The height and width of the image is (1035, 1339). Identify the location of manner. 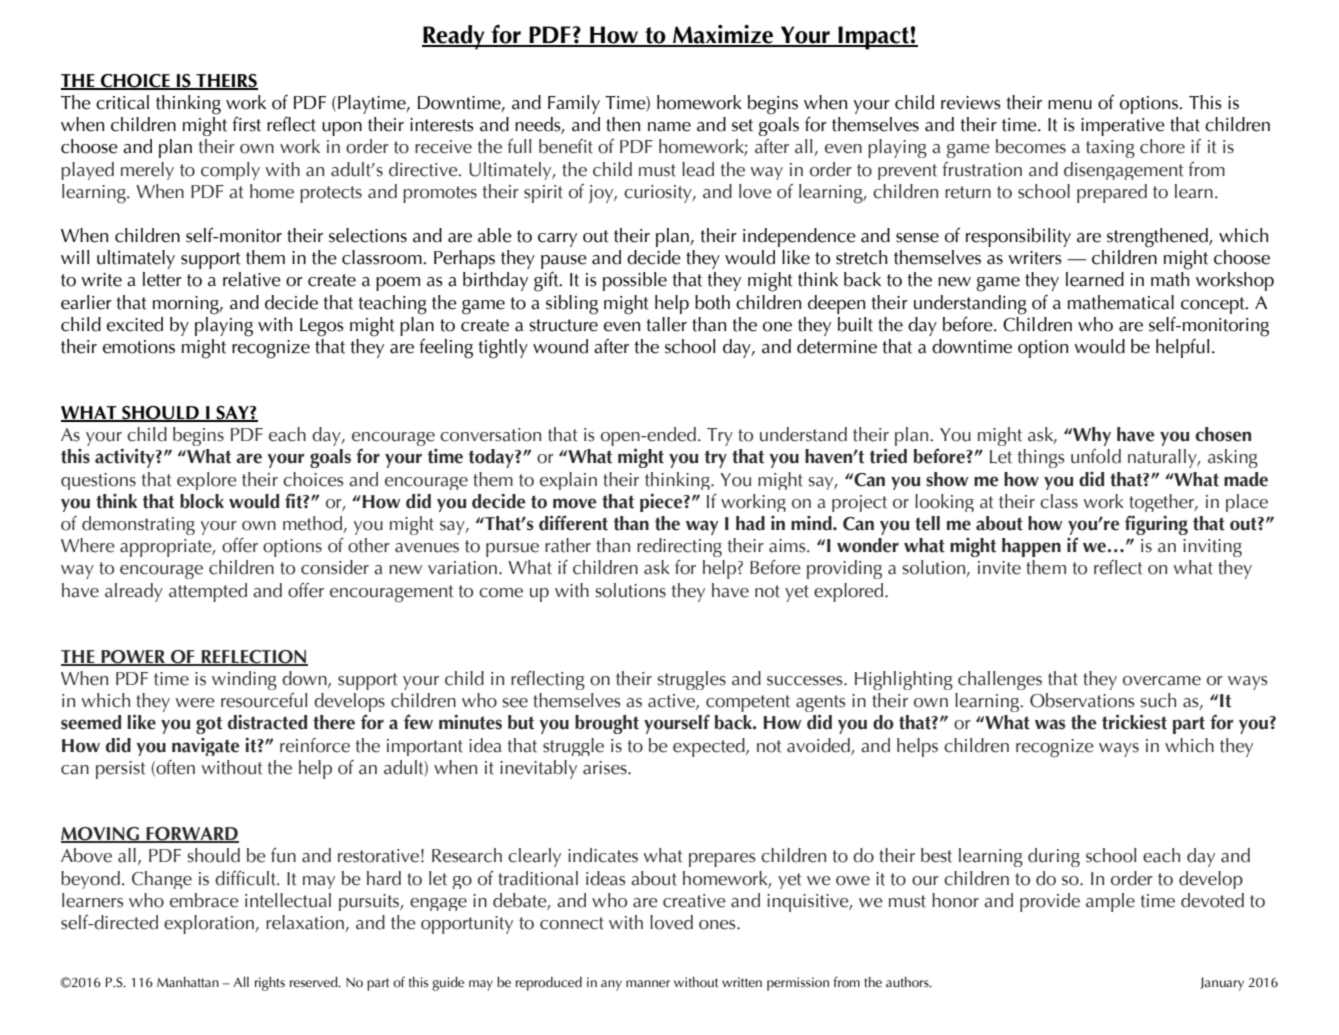
(648, 984).
